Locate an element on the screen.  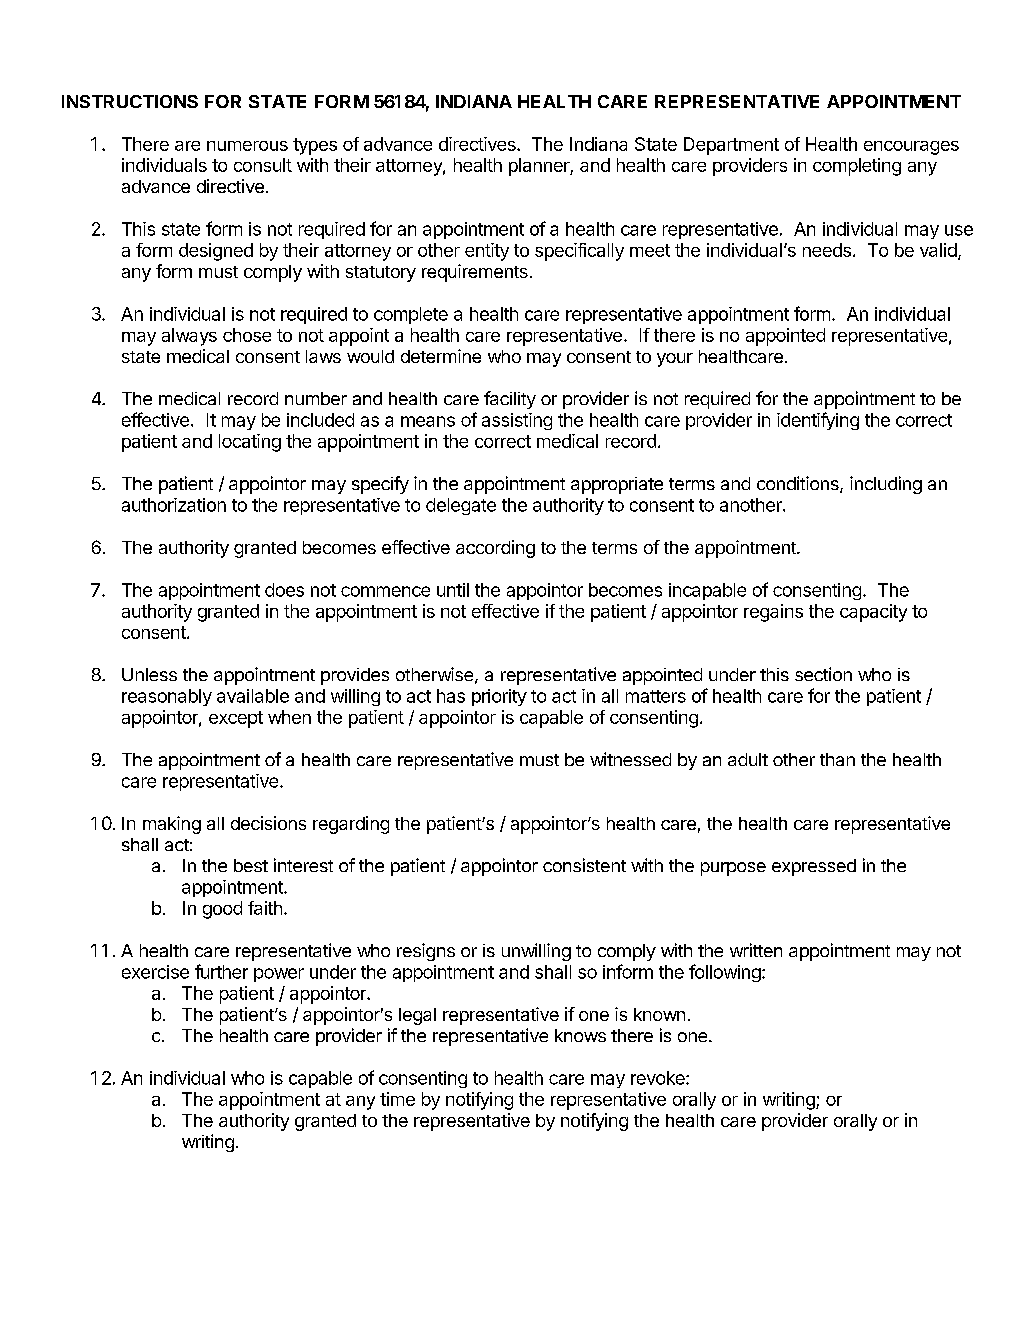
assisting is located at coordinates (517, 421).
